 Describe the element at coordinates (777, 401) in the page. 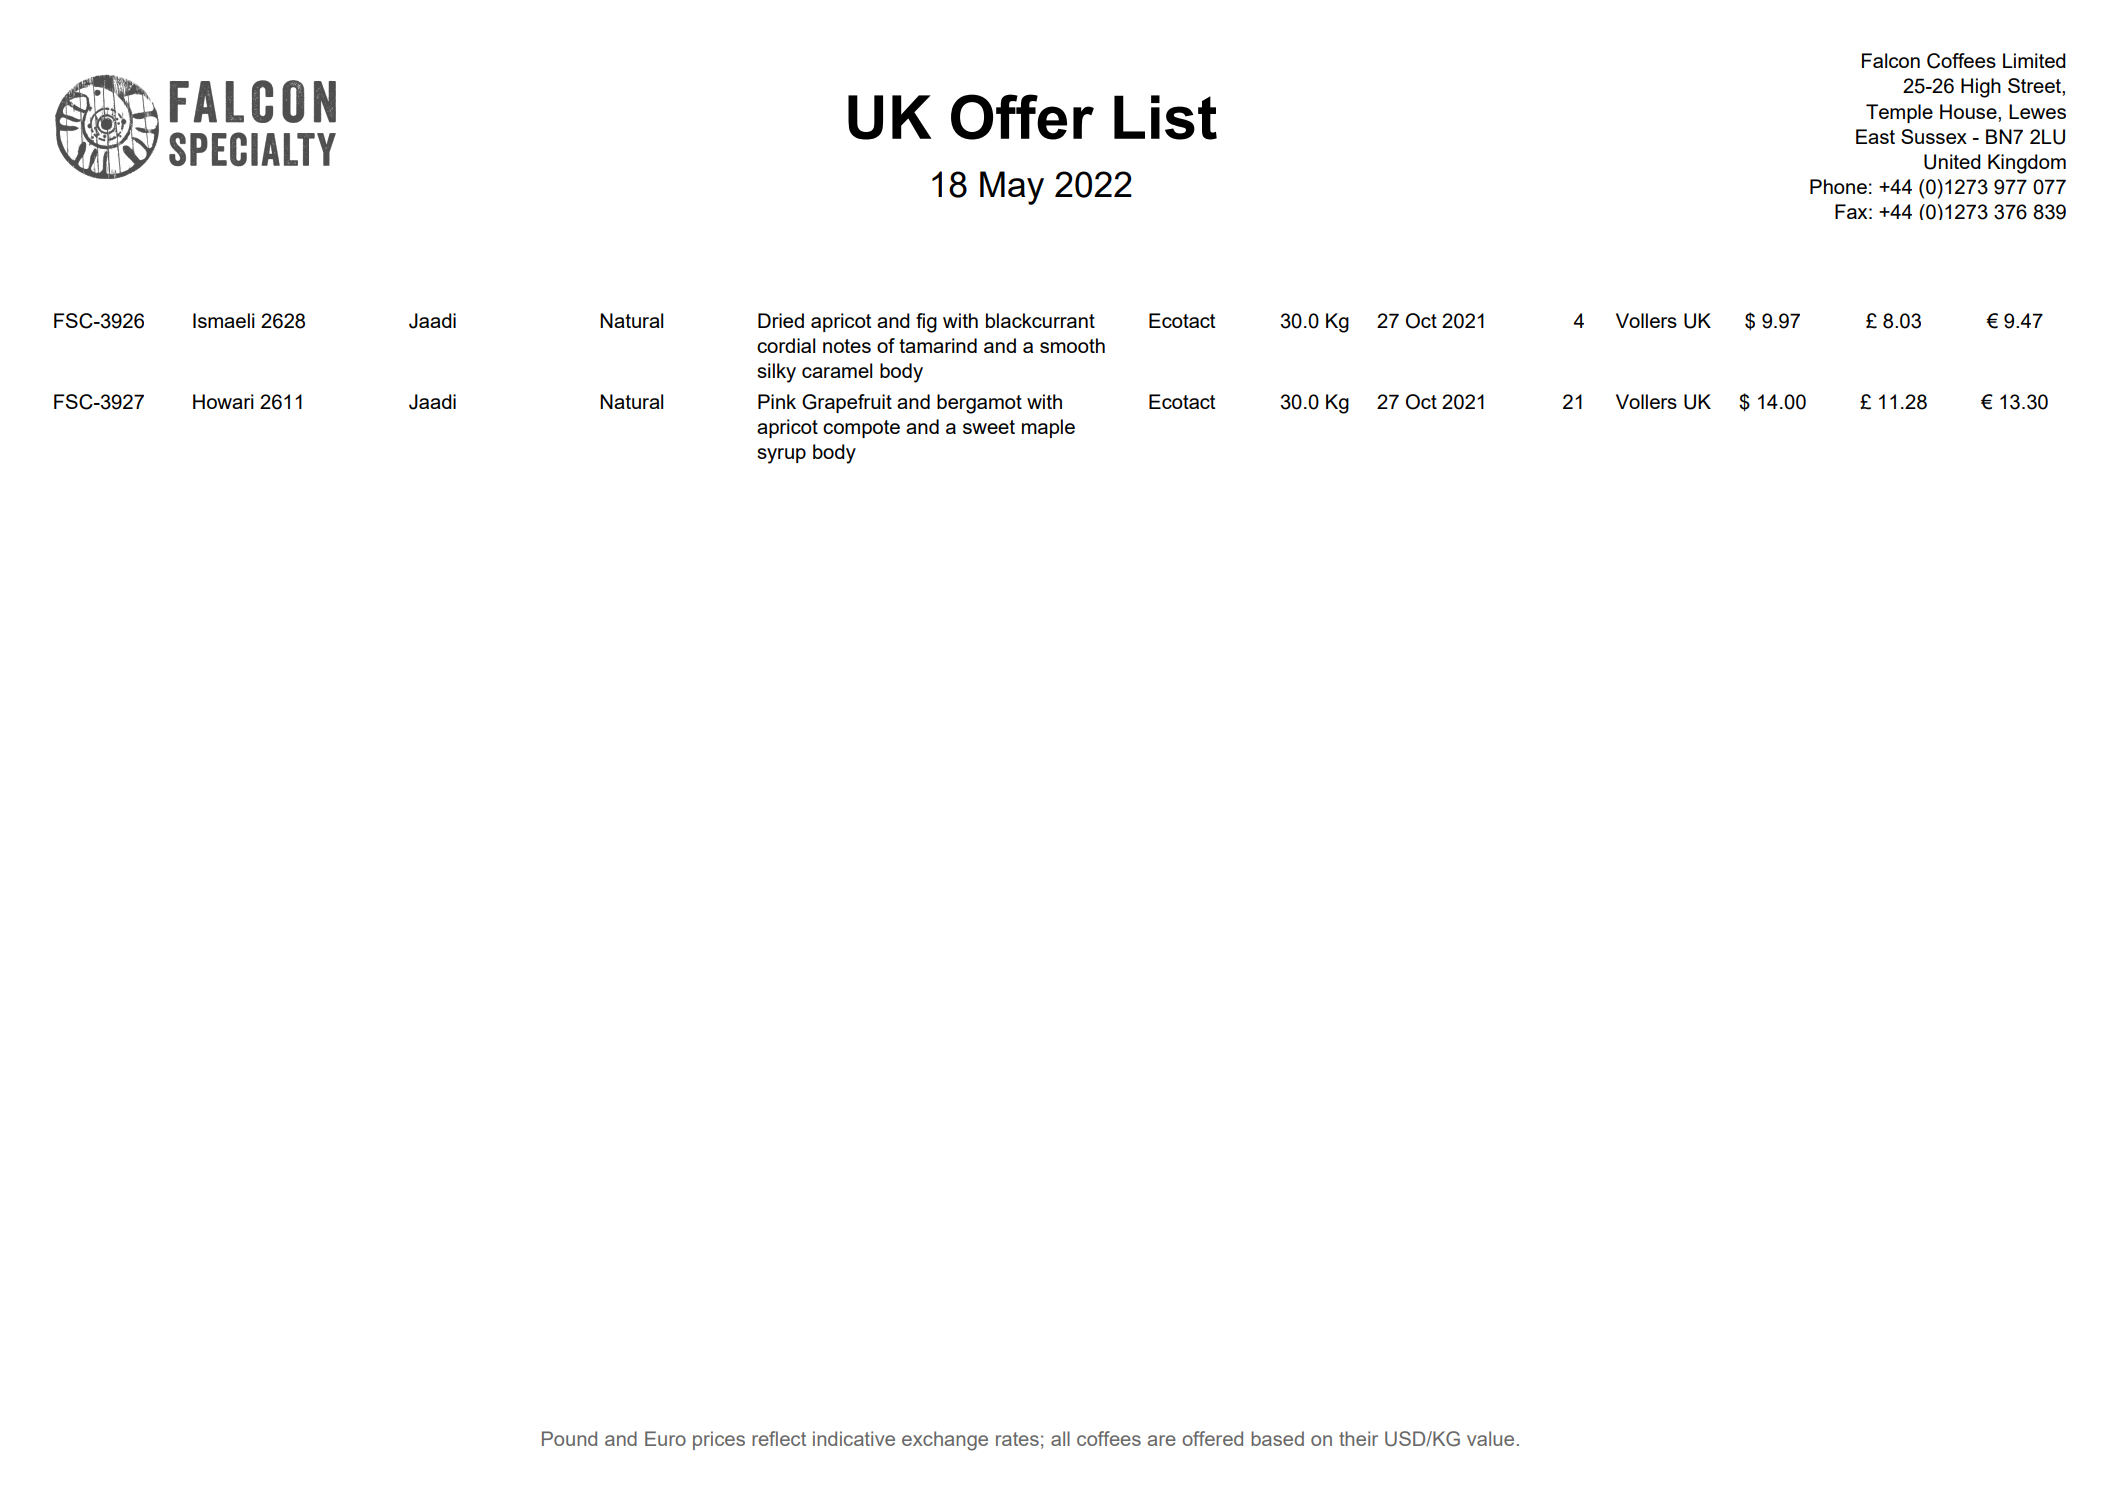

I see `Pink` at that location.
